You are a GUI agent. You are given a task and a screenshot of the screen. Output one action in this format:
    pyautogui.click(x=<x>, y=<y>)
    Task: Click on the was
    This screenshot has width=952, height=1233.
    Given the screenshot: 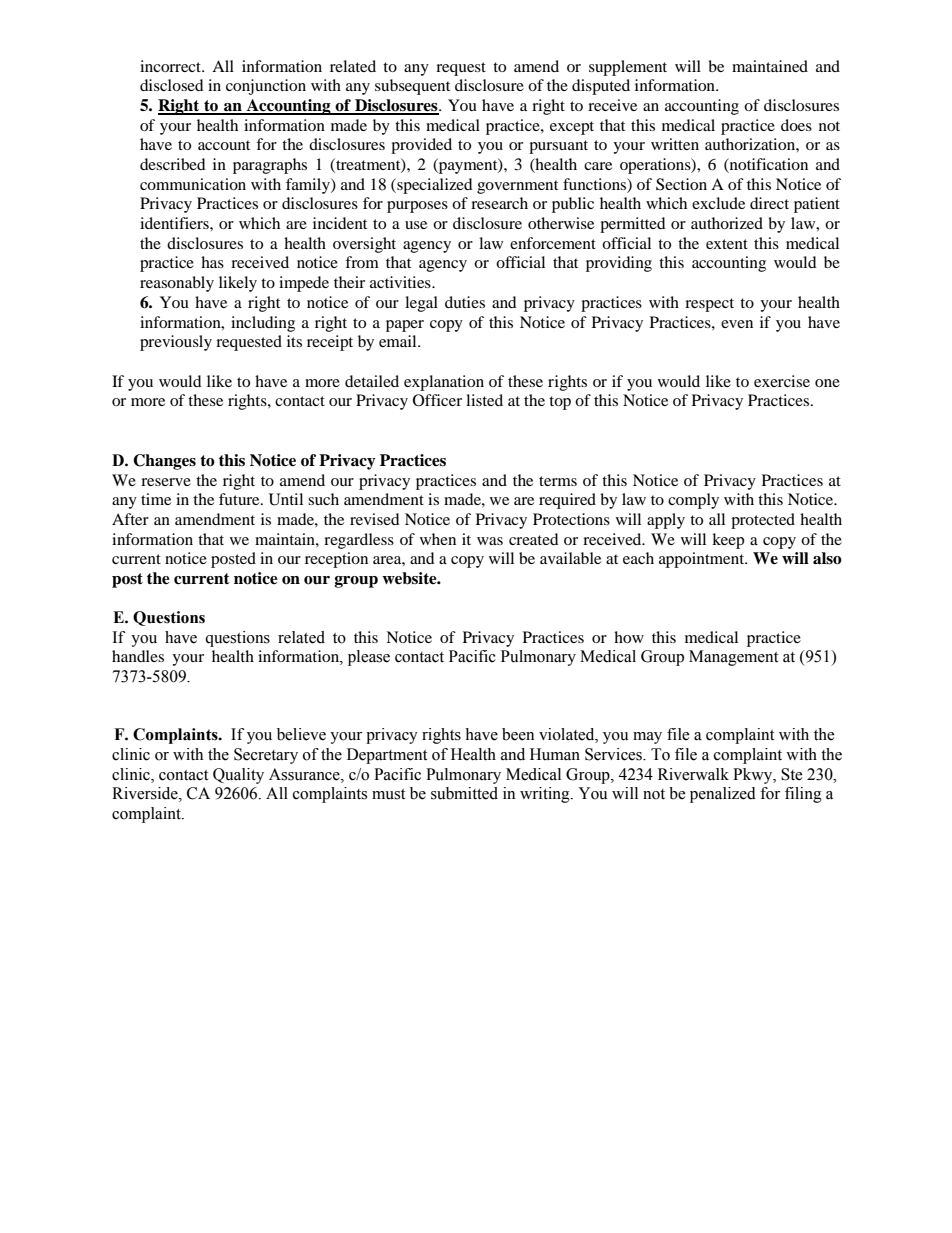 What is the action you would take?
    pyautogui.click(x=490, y=541)
